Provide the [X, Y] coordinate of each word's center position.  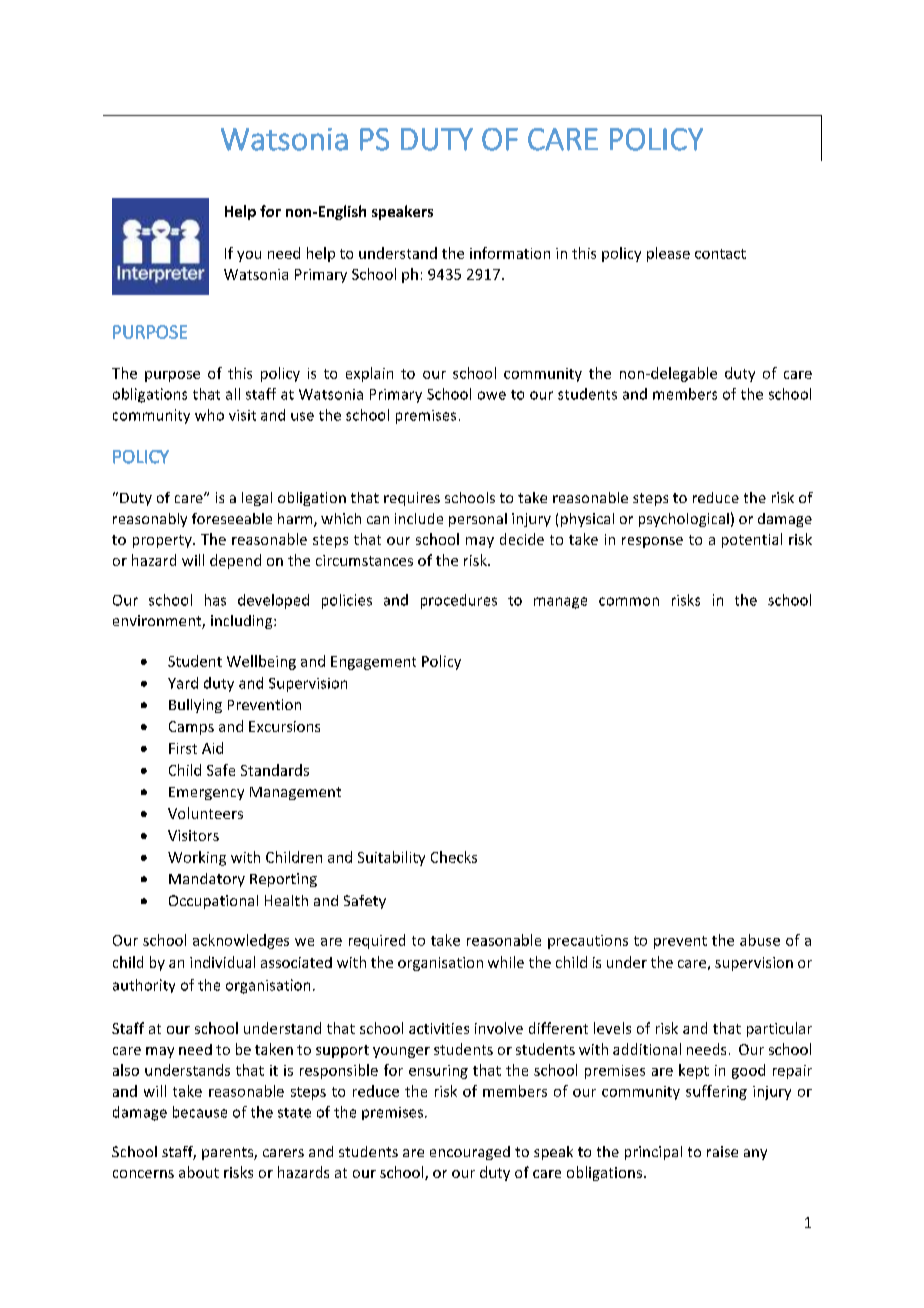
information [510, 253]
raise [722, 1151]
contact [720, 254]
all [233, 394]
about [199, 1172]
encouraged [470, 1153]
